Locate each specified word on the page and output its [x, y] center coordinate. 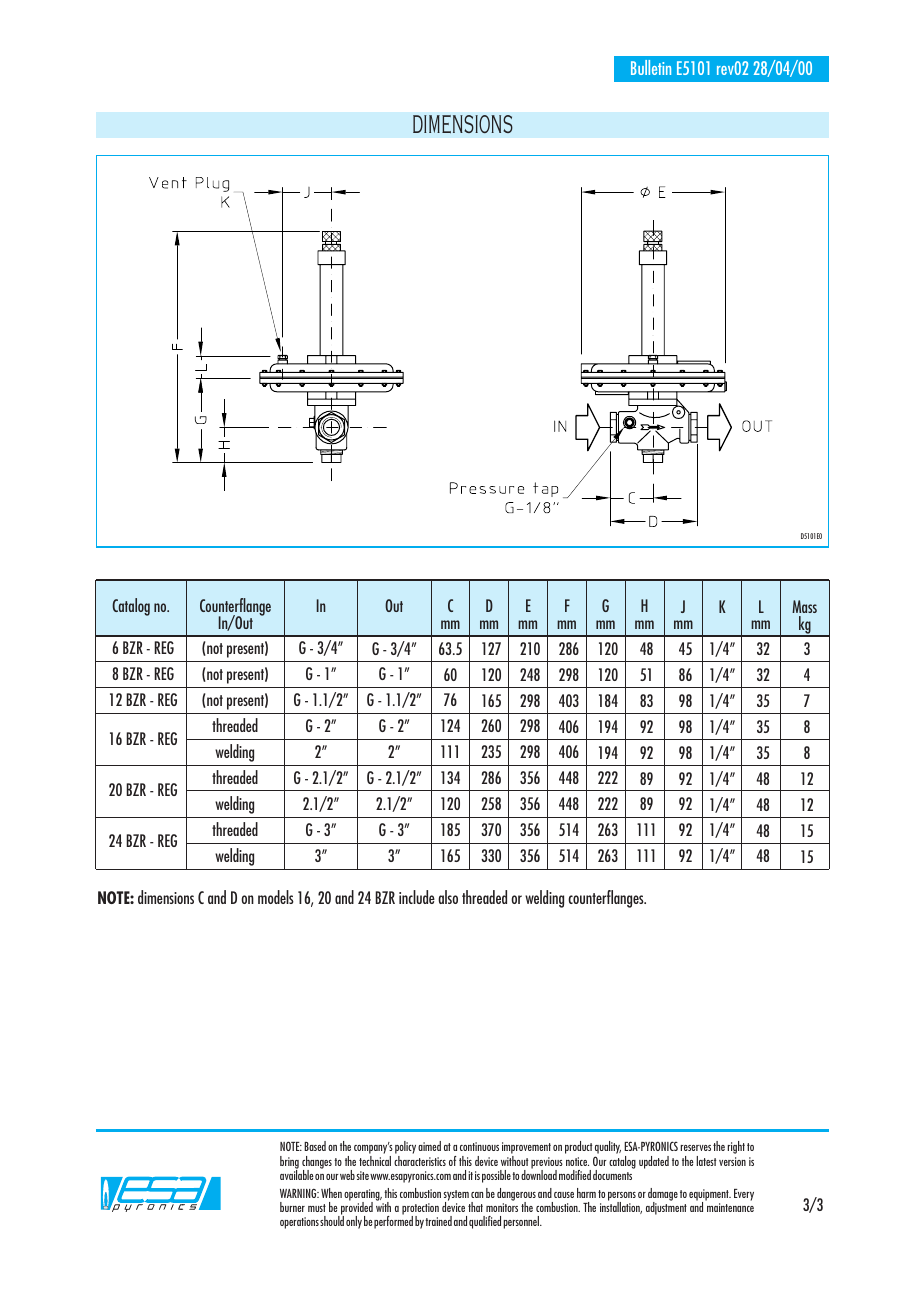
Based [315, 1146]
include [417, 897]
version [732, 1161]
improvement [526, 1149]
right [736, 1147]
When [331, 1193]
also [448, 897]
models [276, 897]
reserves [696, 1148]
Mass [804, 606]
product [578, 1147]
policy [405, 1149]
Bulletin [651, 67]
